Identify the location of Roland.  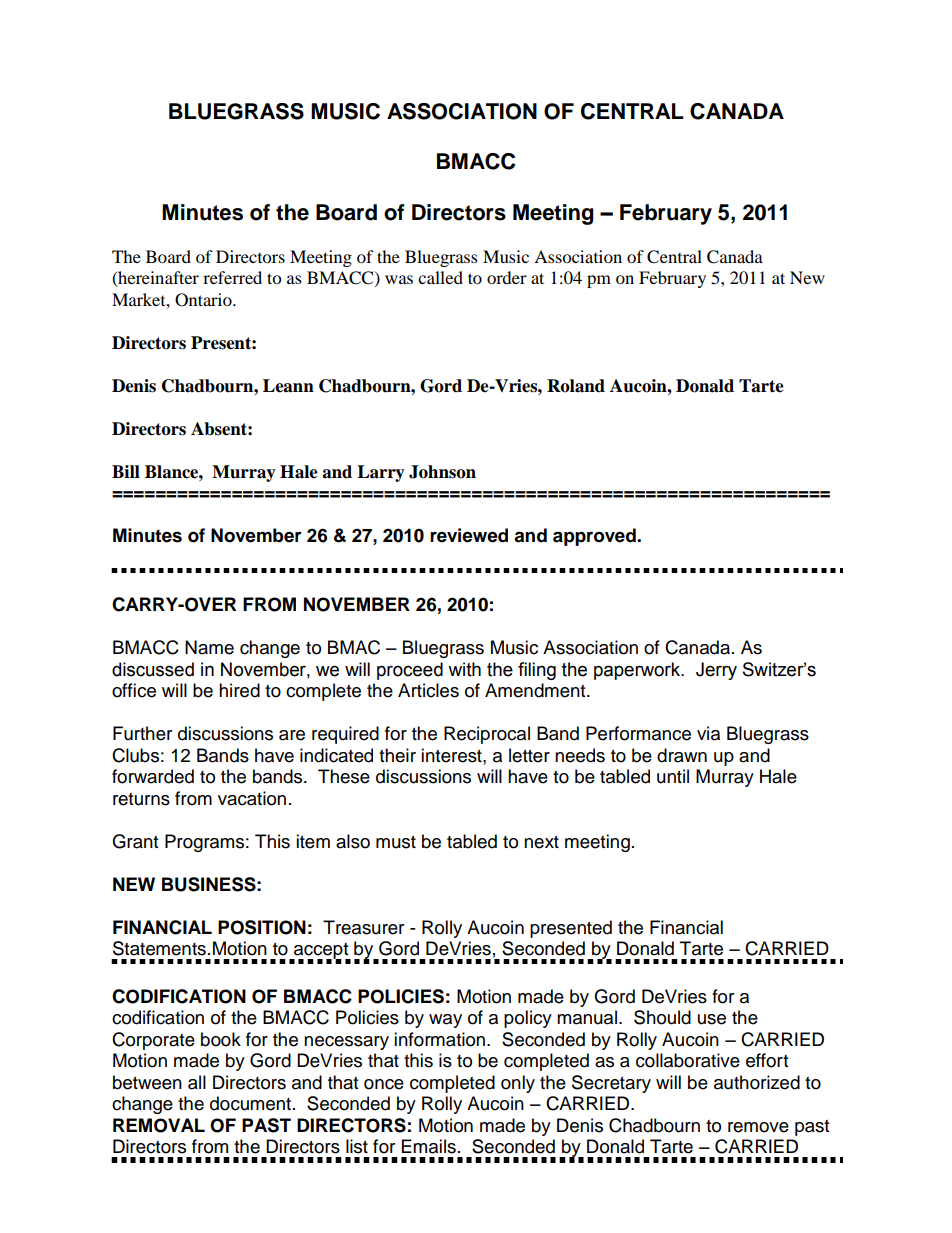
(576, 386).
